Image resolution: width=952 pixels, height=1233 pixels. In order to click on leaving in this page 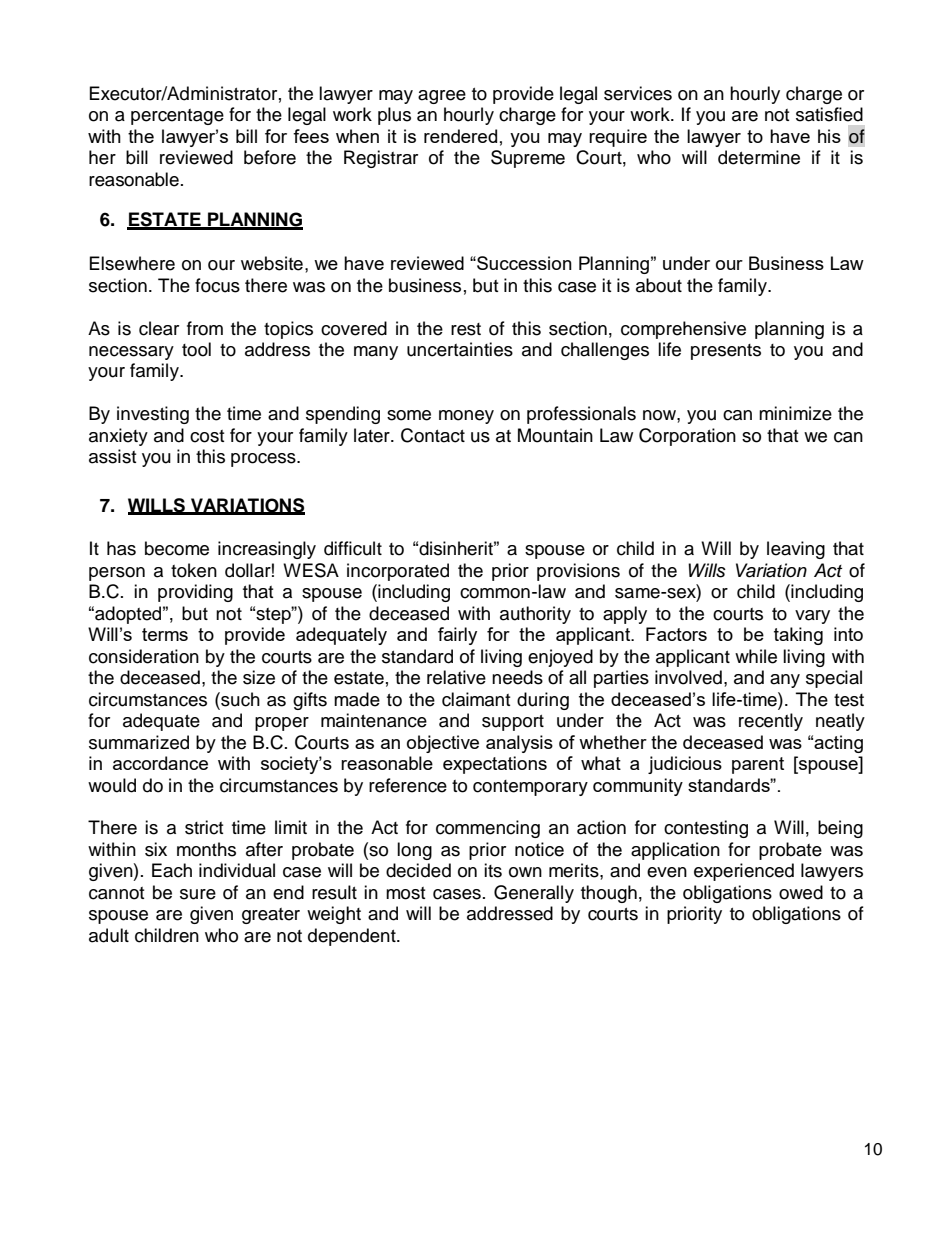, I will do `click(796, 550)`.
